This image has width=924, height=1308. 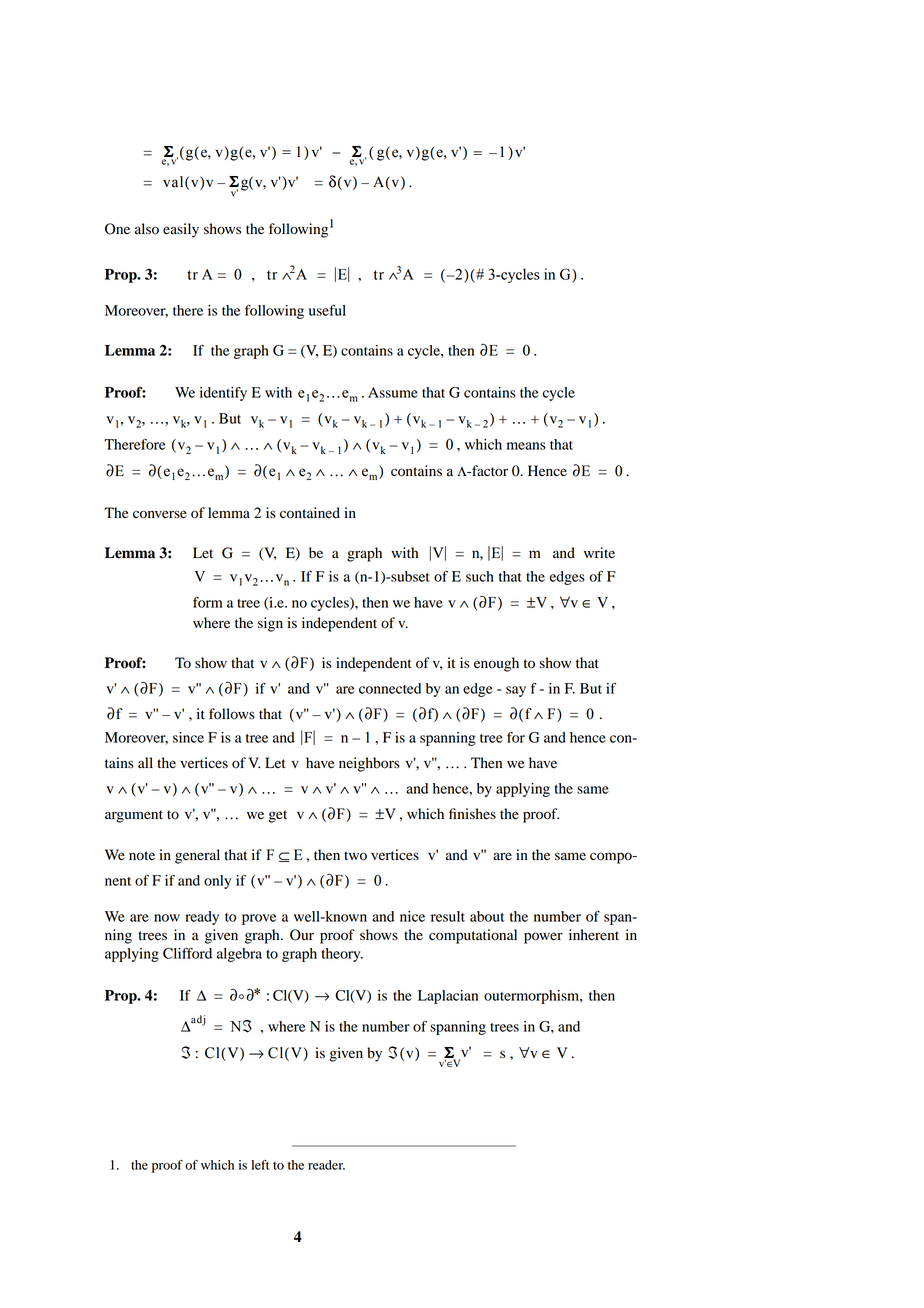 I want to click on Laplacian, so click(x=448, y=997).
